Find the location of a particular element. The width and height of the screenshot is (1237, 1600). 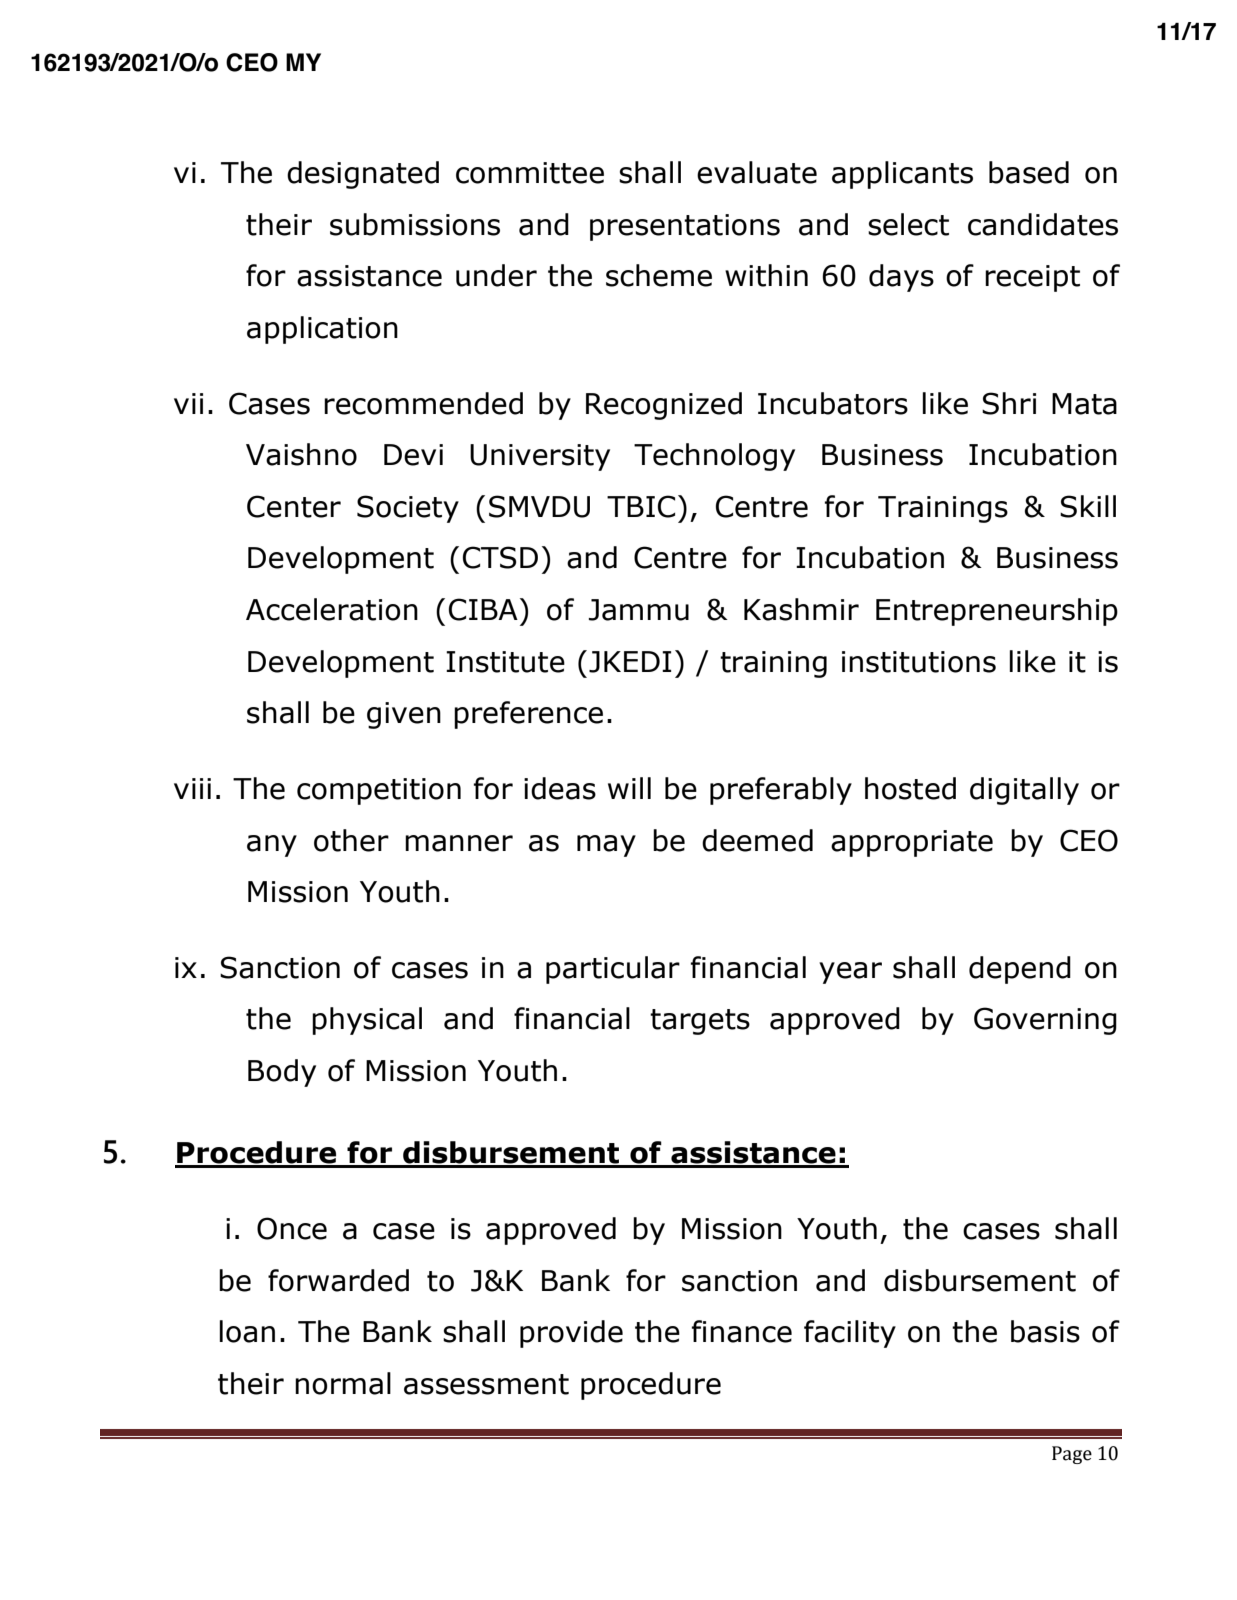

presentations is located at coordinates (685, 227).
